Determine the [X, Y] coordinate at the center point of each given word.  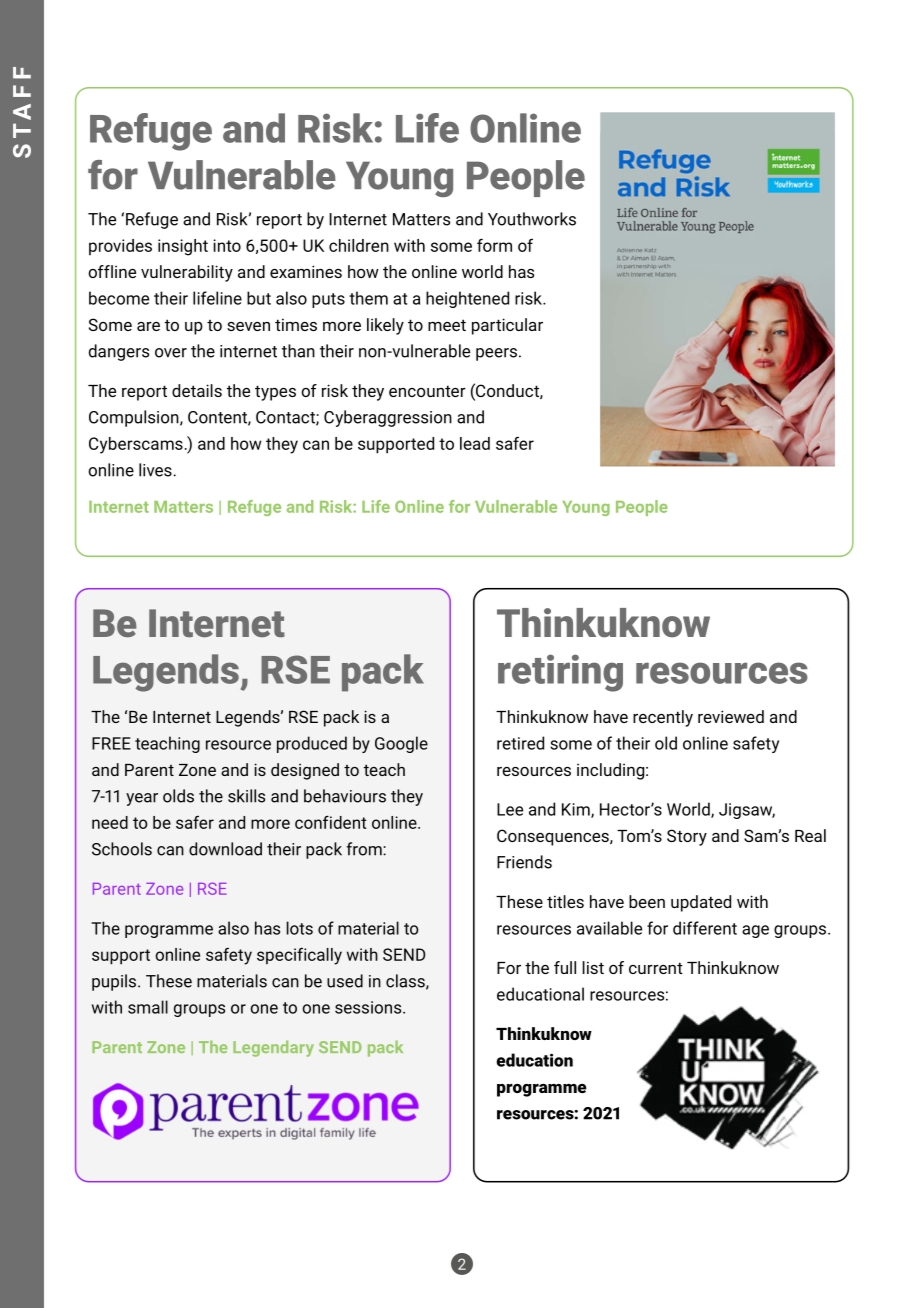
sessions [369, 1007]
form [494, 245]
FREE [111, 743]
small [148, 1007]
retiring [560, 673]
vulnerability [187, 273]
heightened [467, 299]
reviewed [731, 716]
